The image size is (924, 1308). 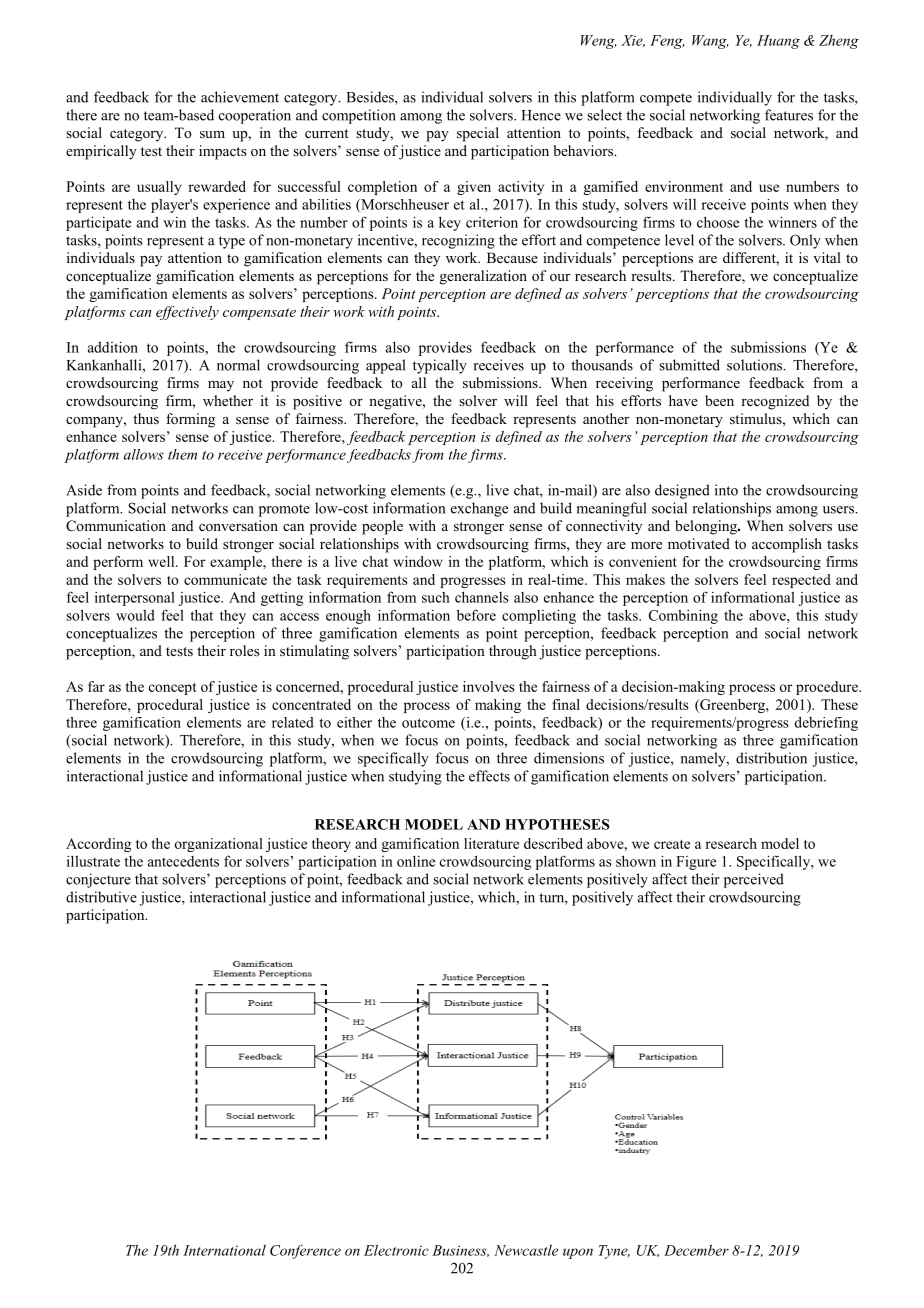 I want to click on special, so click(x=478, y=134).
